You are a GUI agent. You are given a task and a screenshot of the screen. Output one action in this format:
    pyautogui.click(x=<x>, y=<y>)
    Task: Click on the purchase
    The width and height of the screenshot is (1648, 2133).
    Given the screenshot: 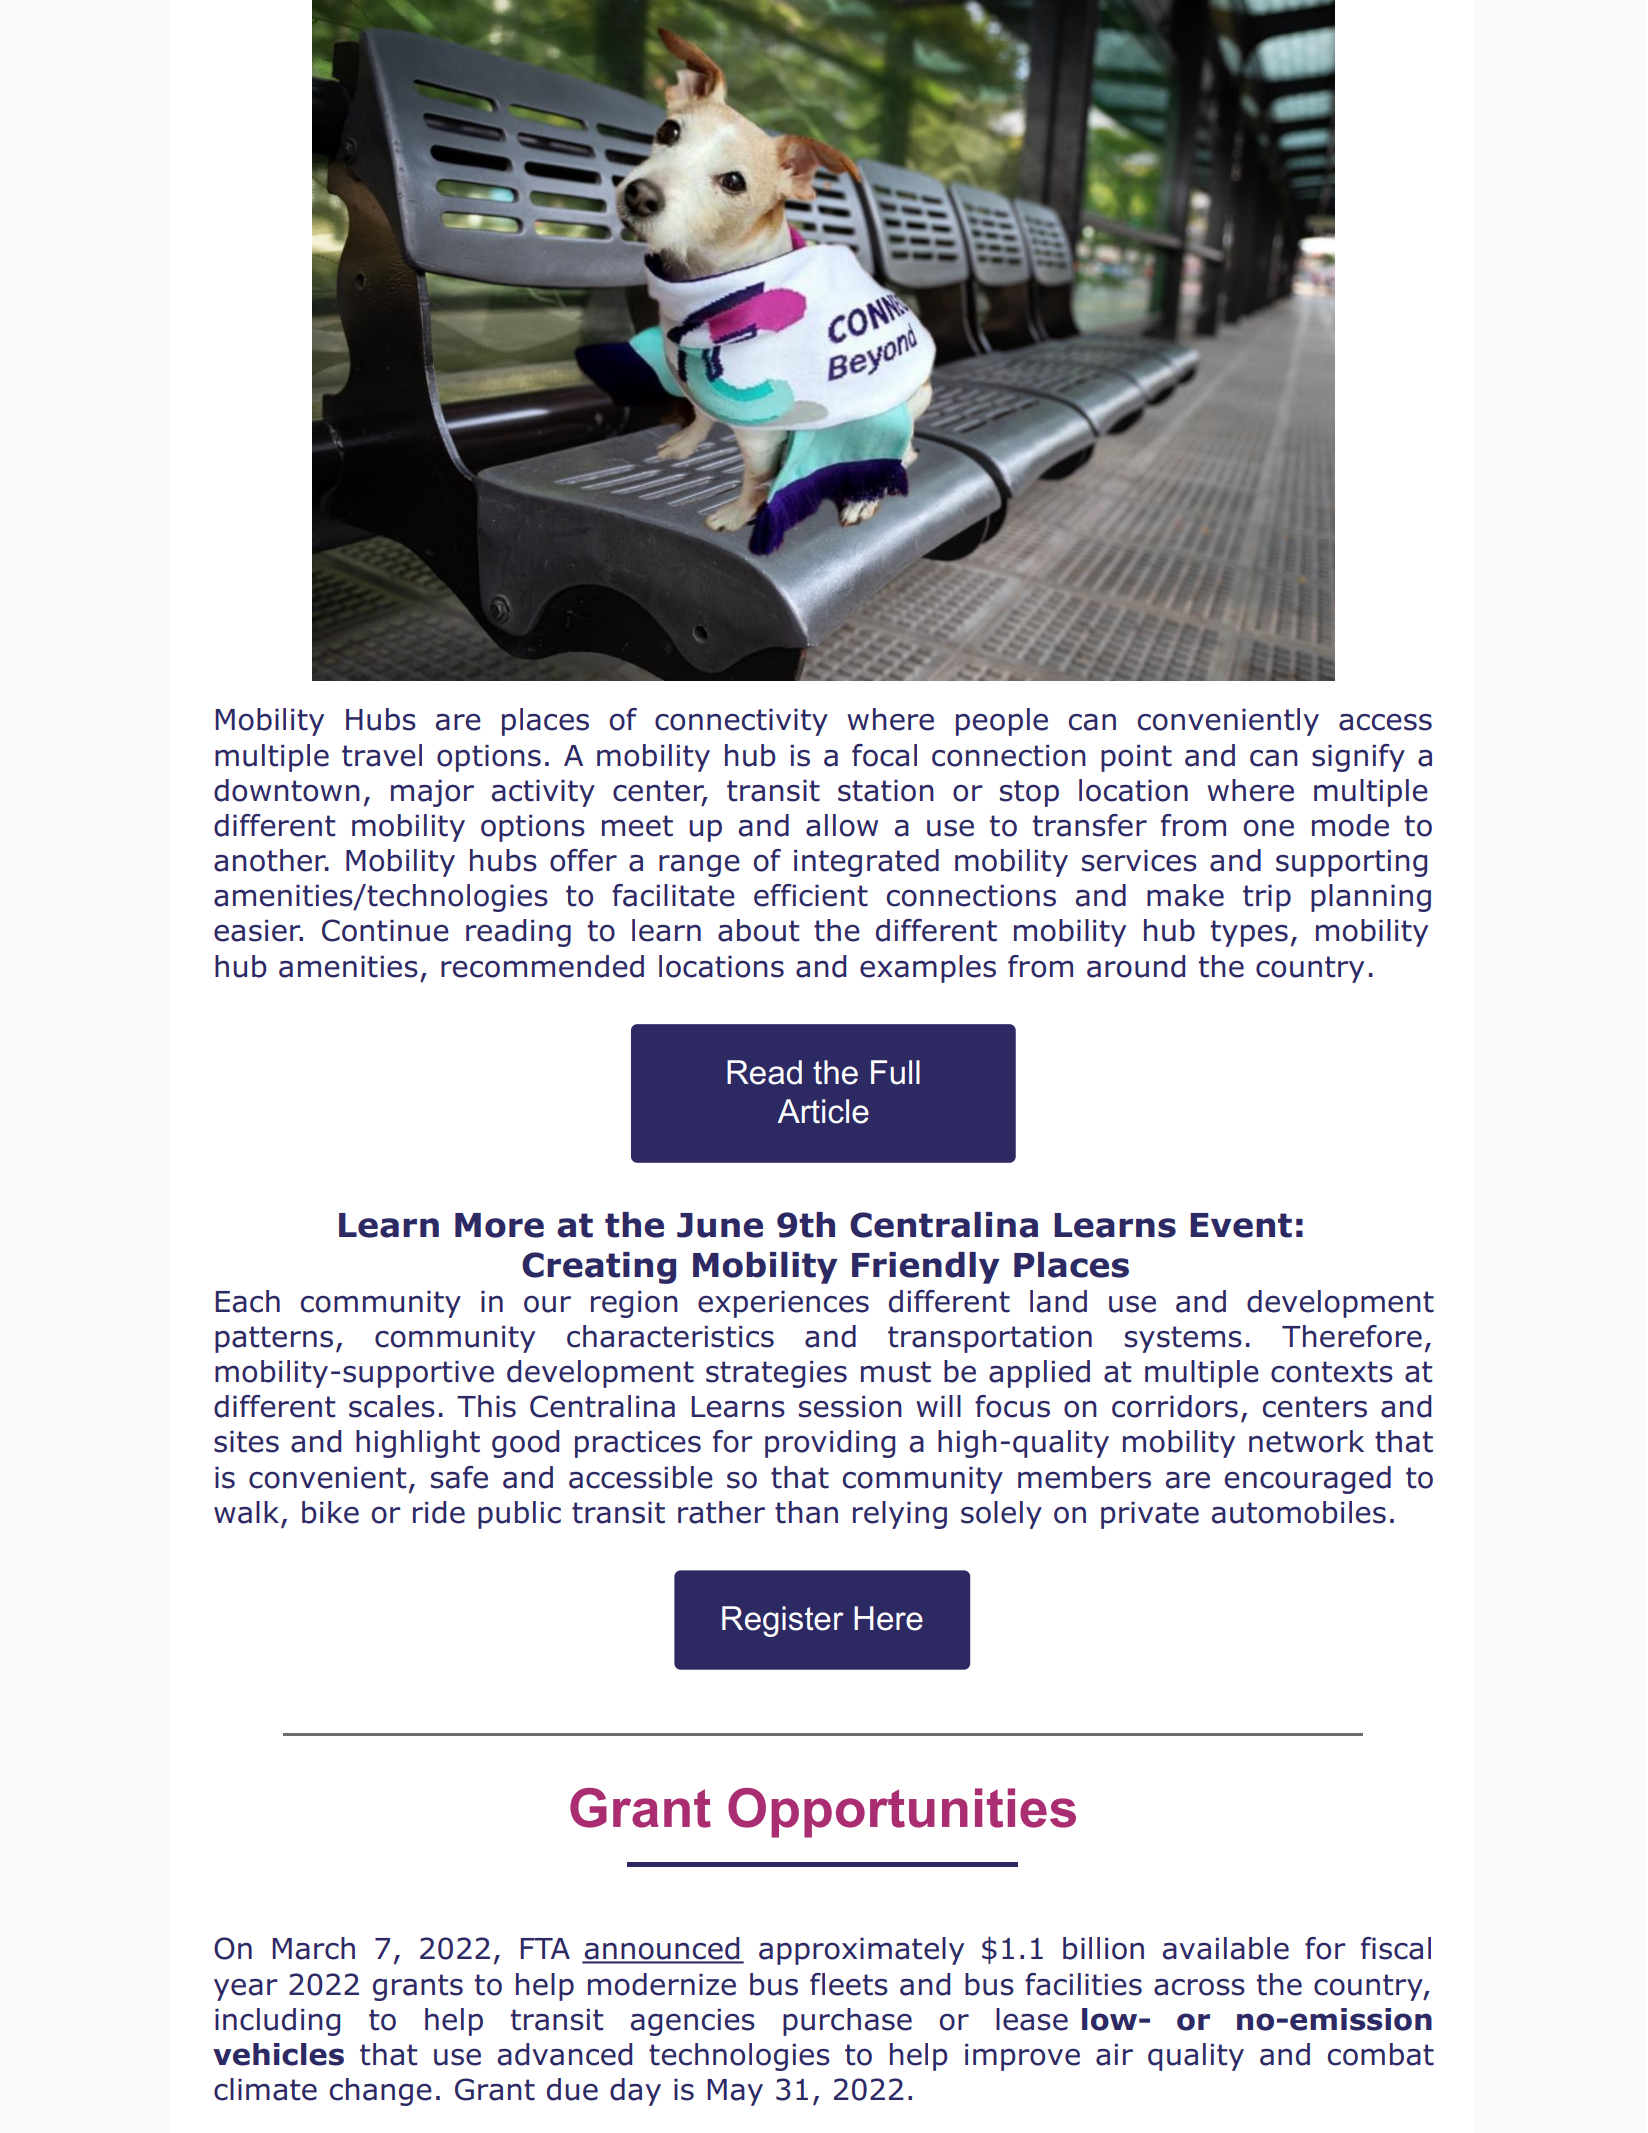 What is the action you would take?
    pyautogui.click(x=847, y=2022)
